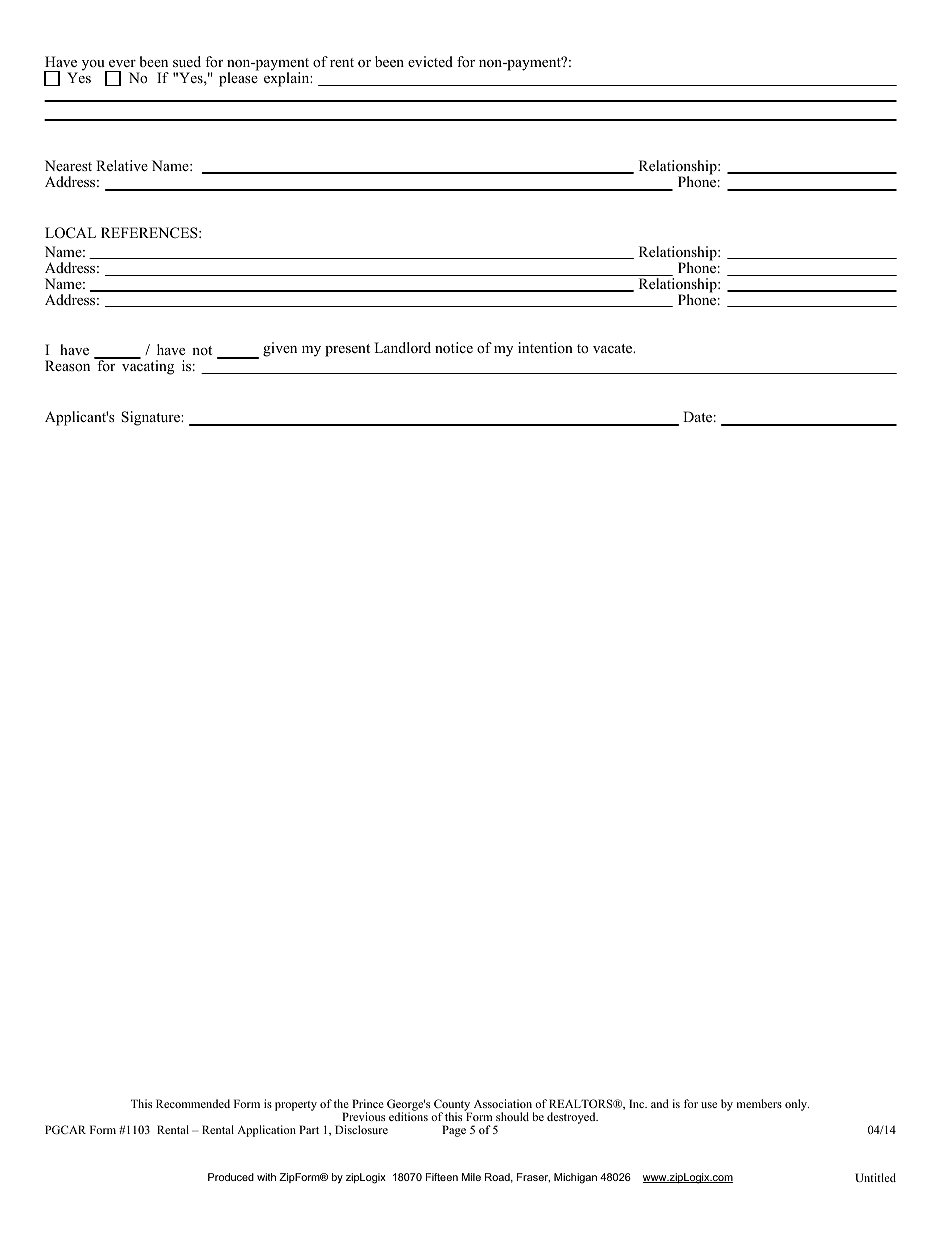 This image has height=1233, width=952. Describe the element at coordinates (614, 348) in the image. I see `vacate` at that location.
